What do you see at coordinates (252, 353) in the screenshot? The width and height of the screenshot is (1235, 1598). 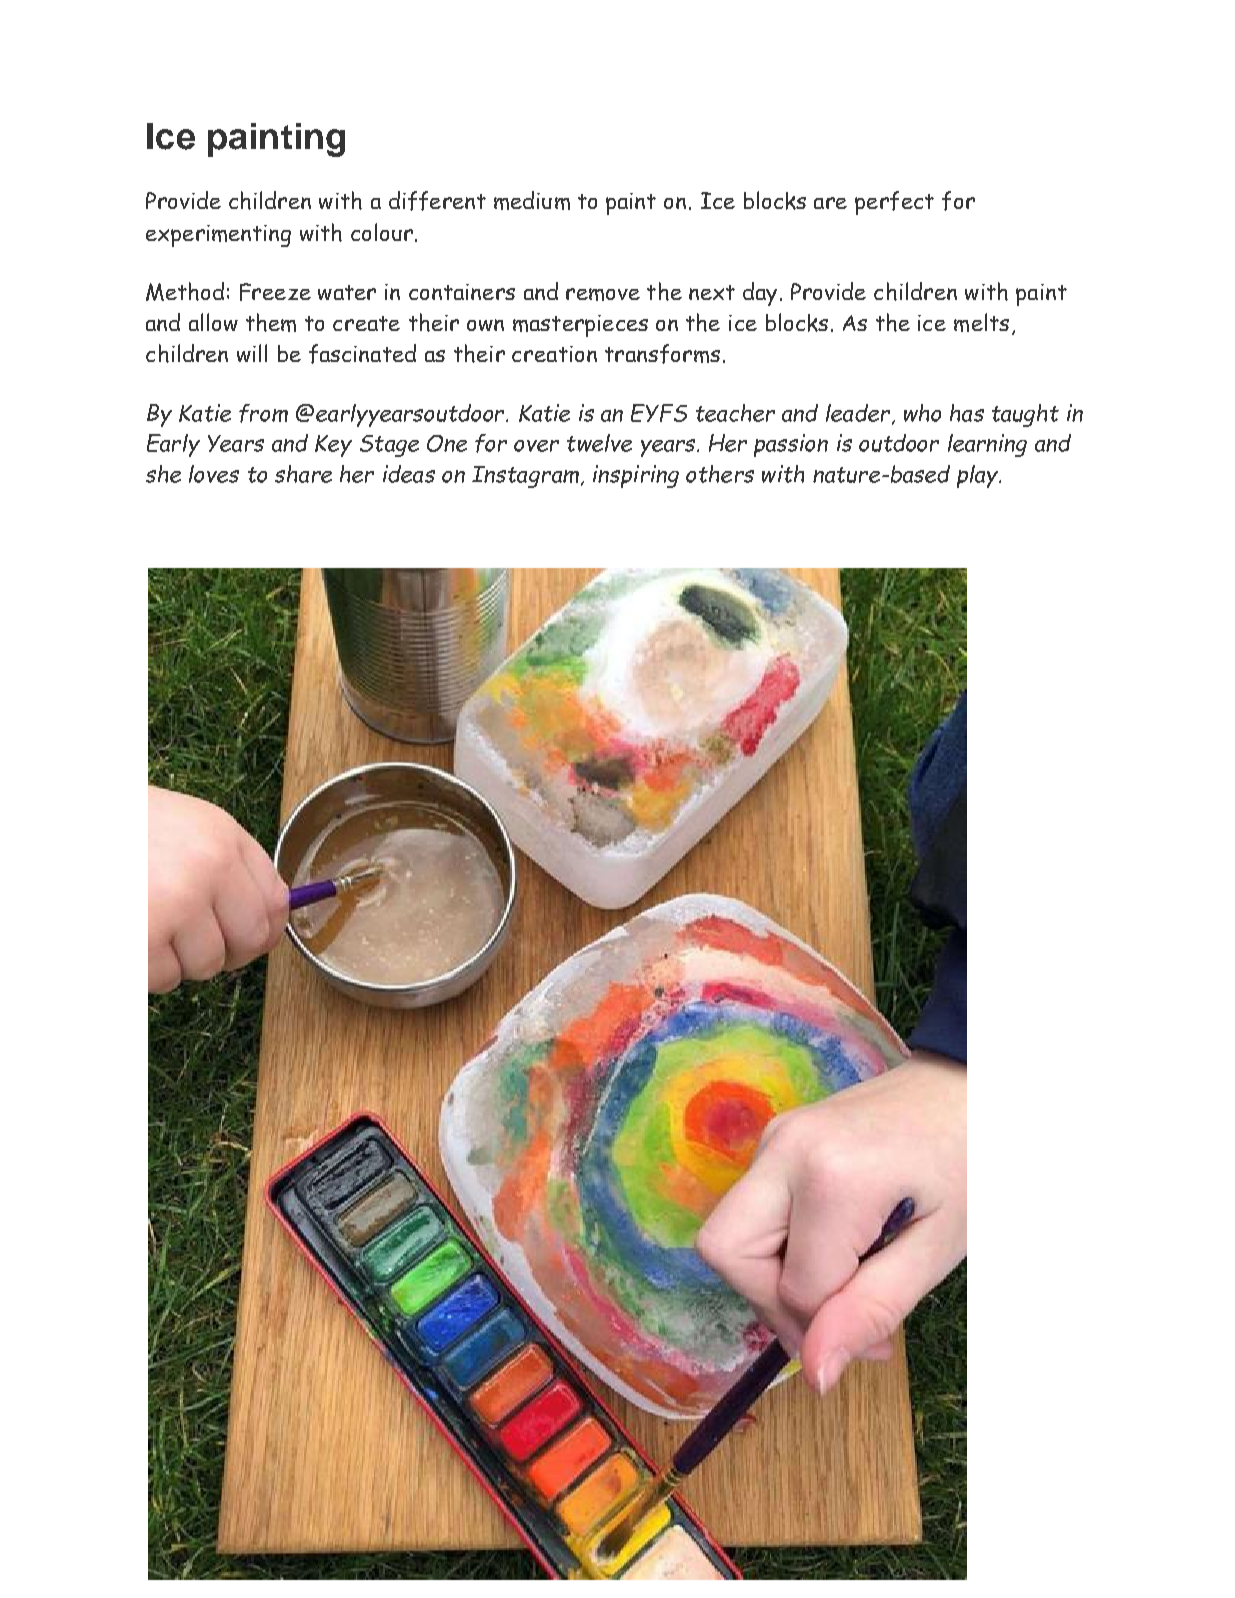 I see `will` at bounding box center [252, 353].
